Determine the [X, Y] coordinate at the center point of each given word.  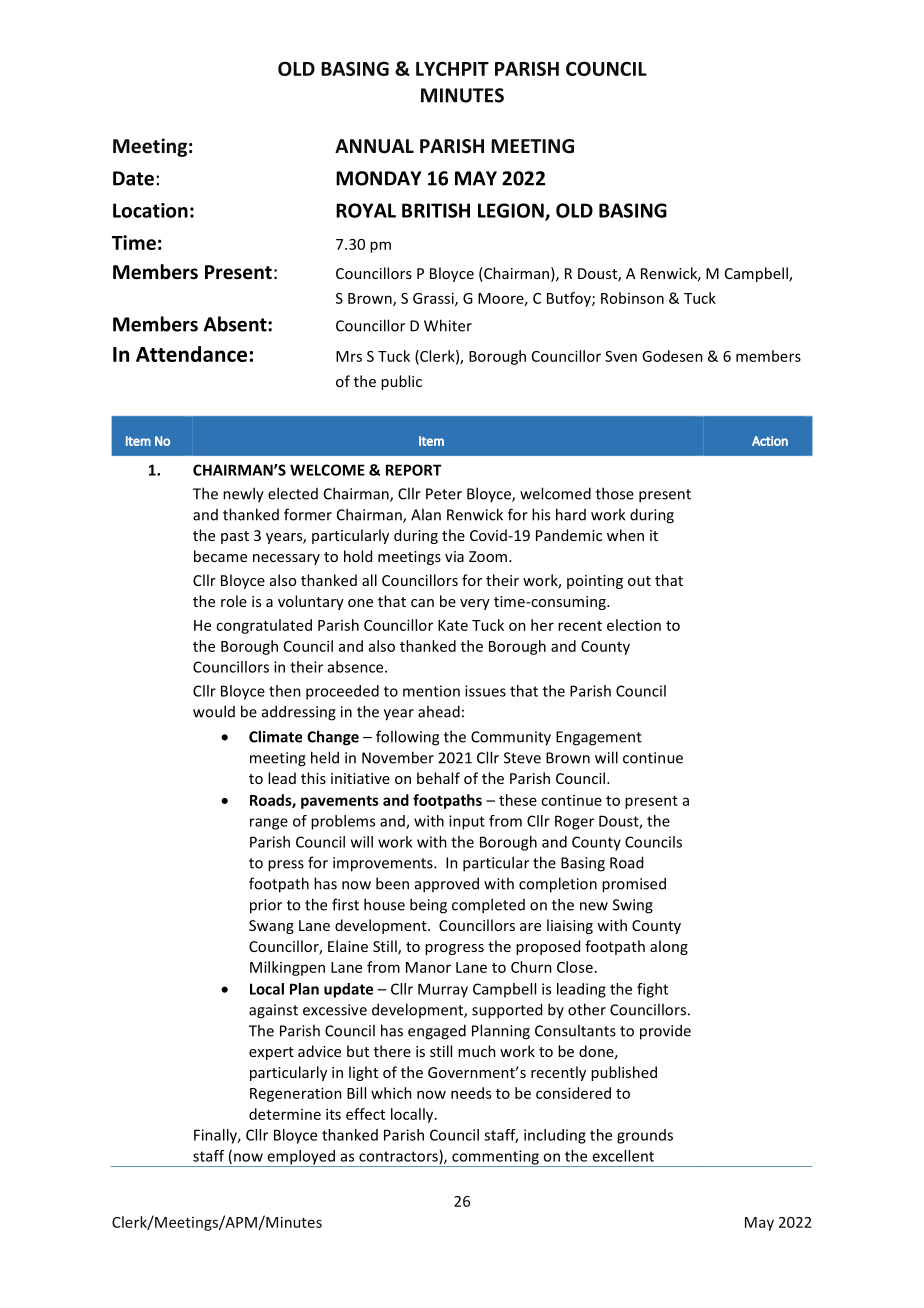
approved [447, 885]
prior [266, 906]
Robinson [632, 298]
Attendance [191, 354]
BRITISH [436, 210]
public [401, 382]
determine [285, 1114]
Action [770, 441]
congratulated [264, 626]
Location [150, 210]
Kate [453, 625]
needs [471, 1093]
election [634, 625]
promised [634, 885]
